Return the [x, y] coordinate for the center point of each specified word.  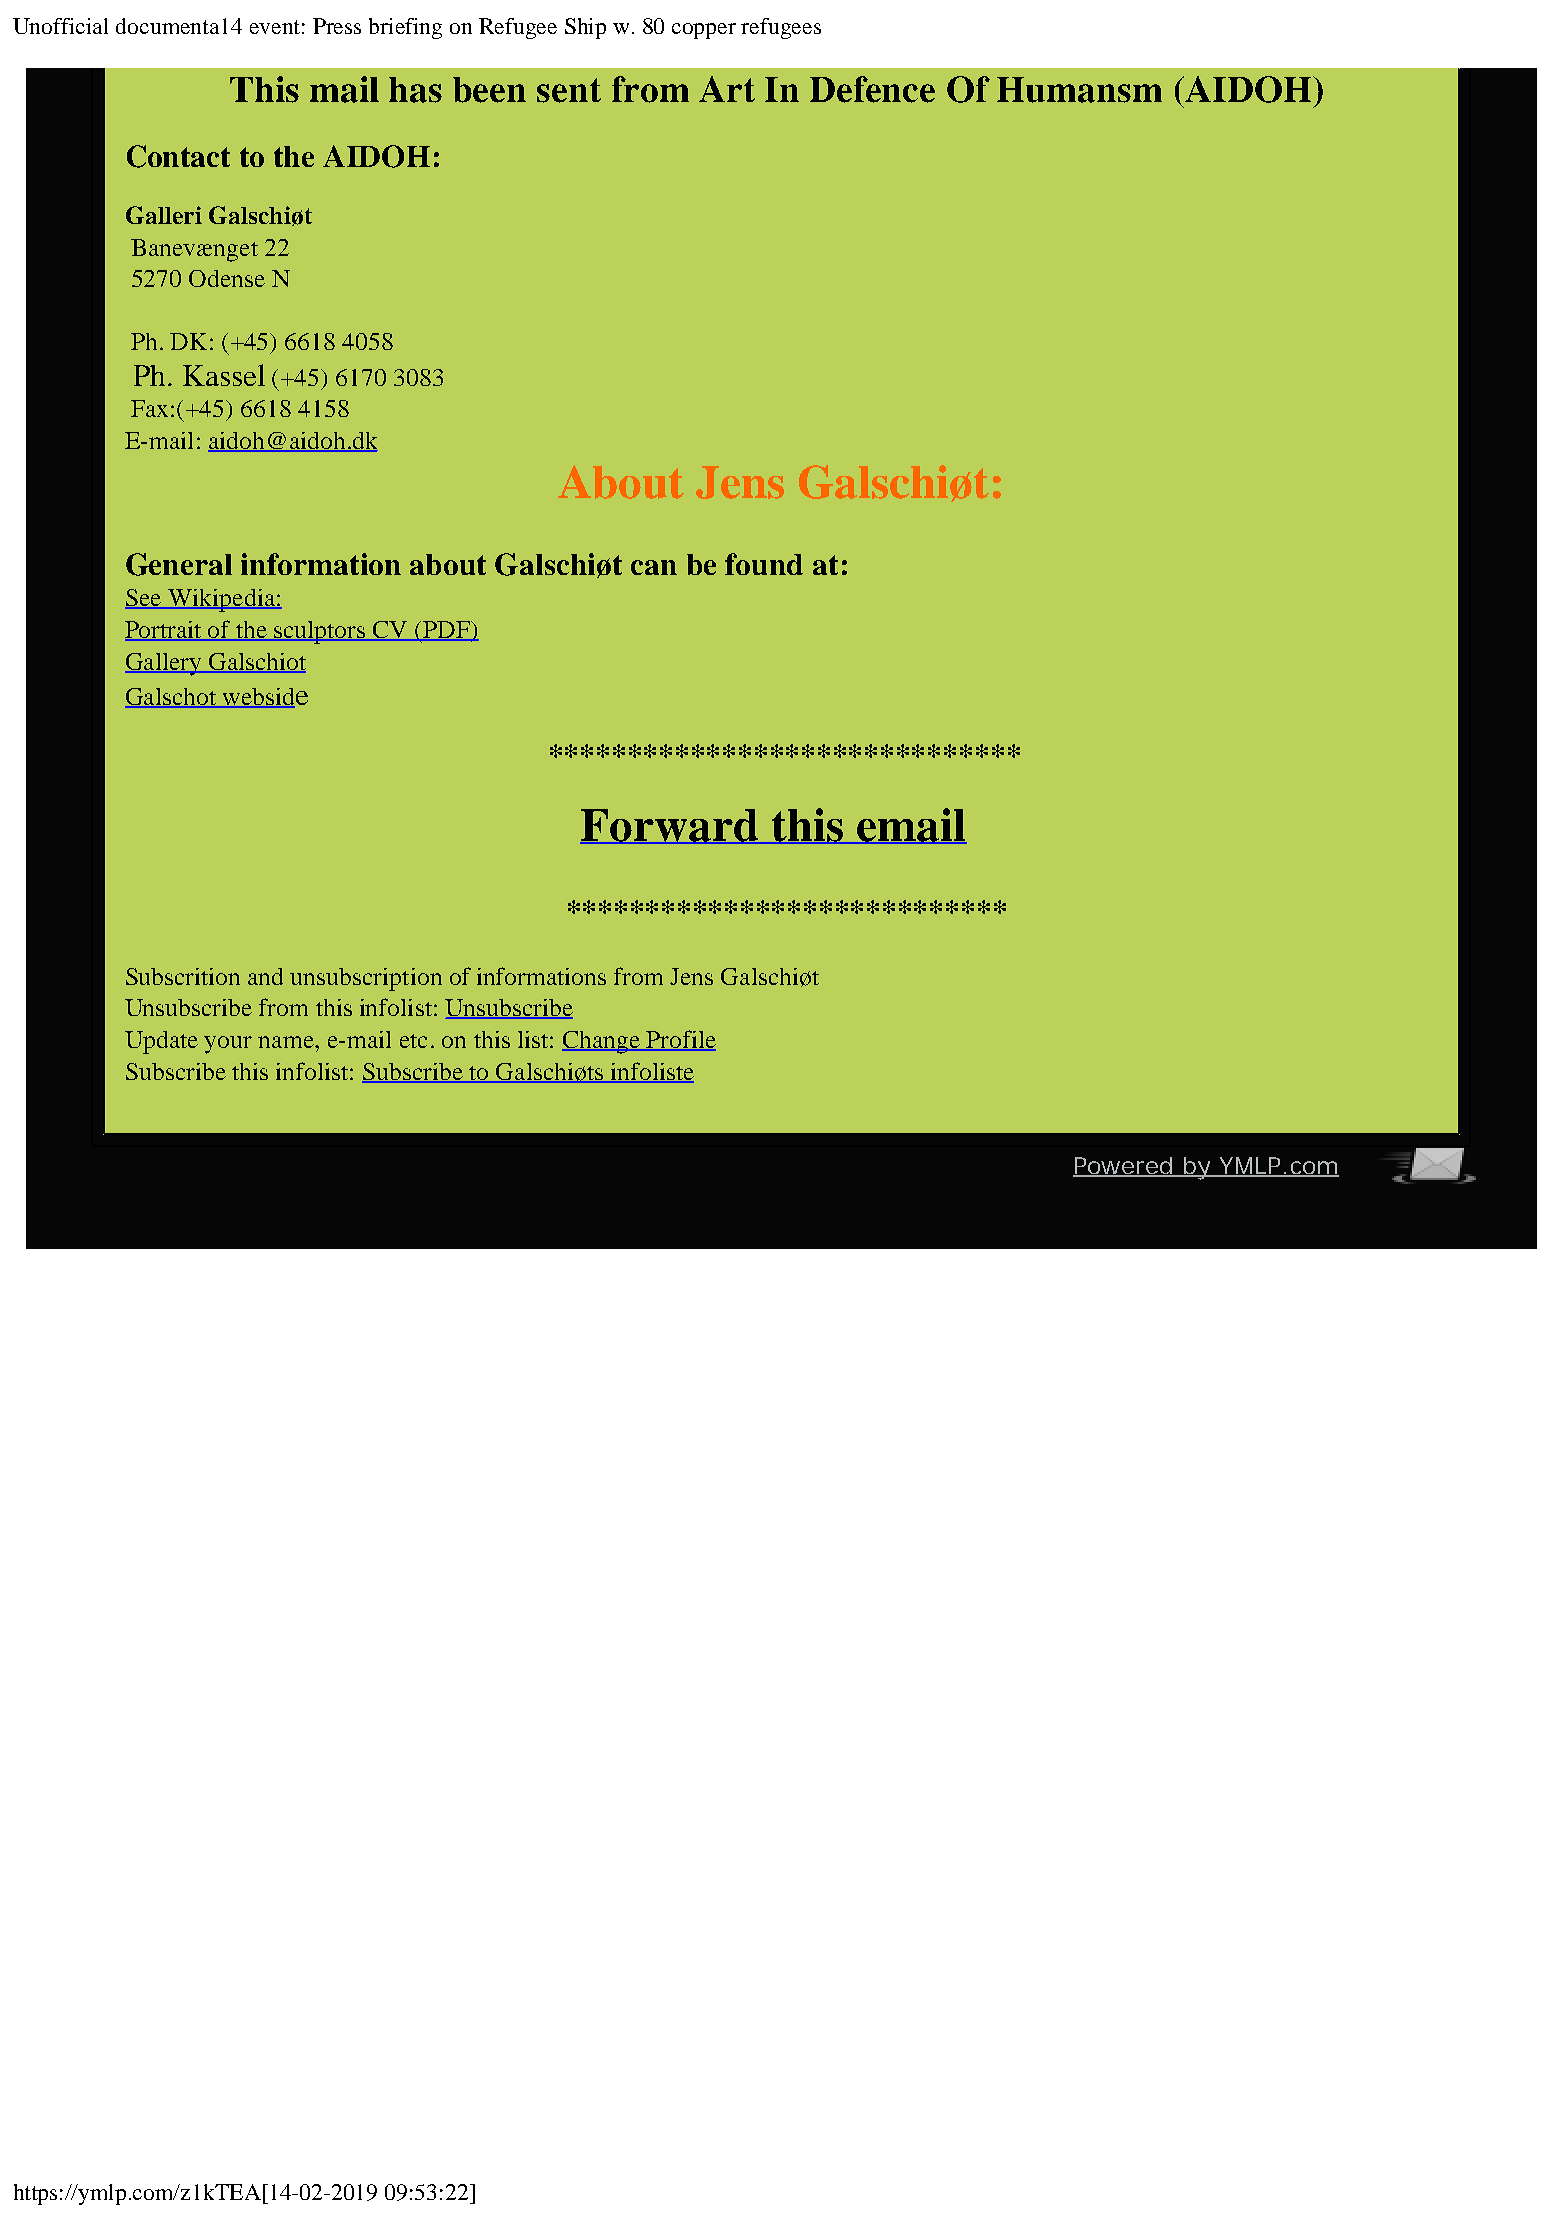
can [654, 567]
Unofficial [60, 26]
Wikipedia [221, 600]
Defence [872, 89]
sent [569, 90]
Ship [585, 28]
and [265, 976]
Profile [680, 1040]
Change [602, 1042]
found [764, 564]
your [228, 1045]
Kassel [224, 375]
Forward [670, 826]
